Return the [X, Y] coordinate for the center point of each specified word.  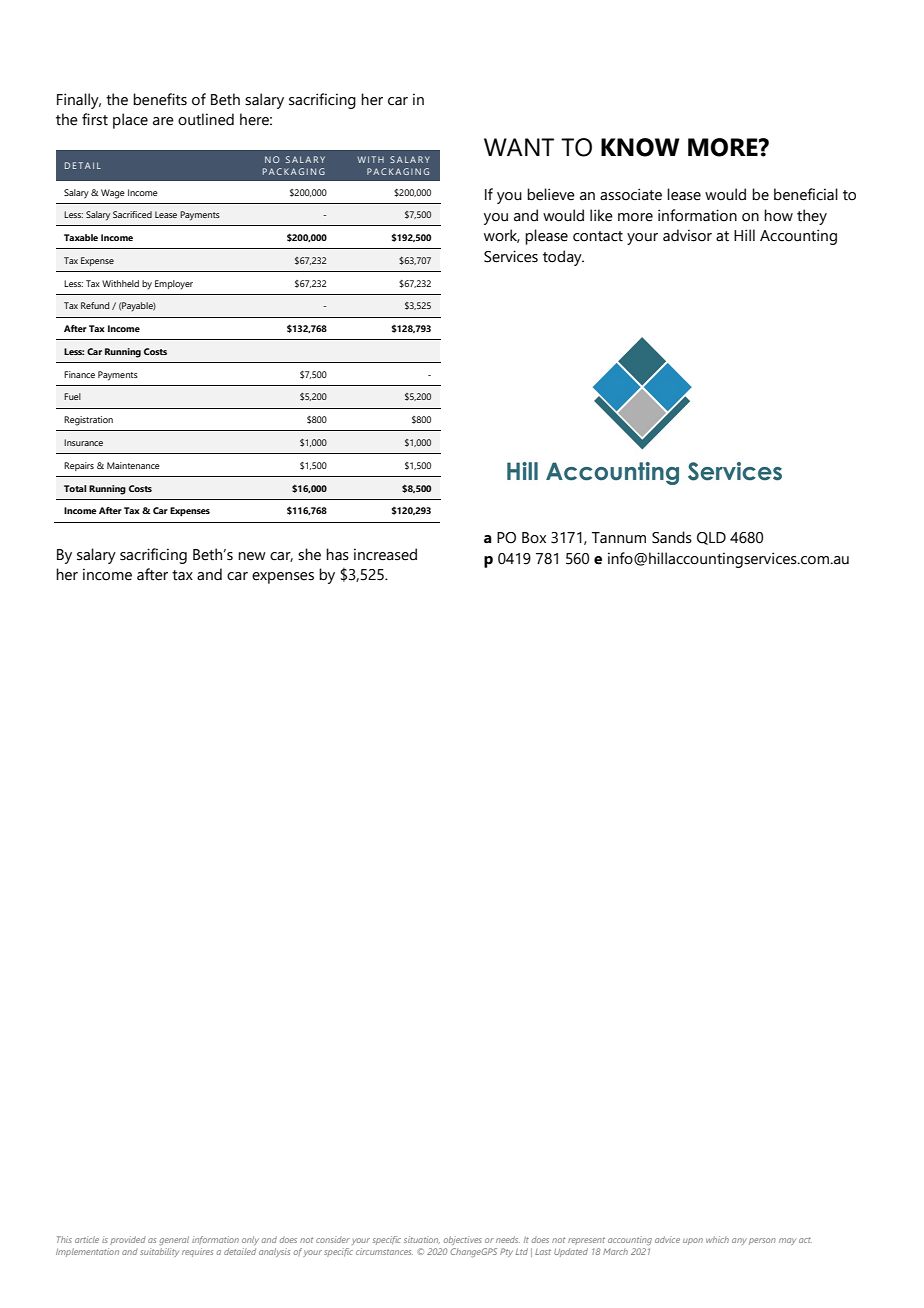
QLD [711, 538]
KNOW [640, 147]
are [163, 121]
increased [385, 554]
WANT [519, 147]
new [252, 556]
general [174, 1240]
